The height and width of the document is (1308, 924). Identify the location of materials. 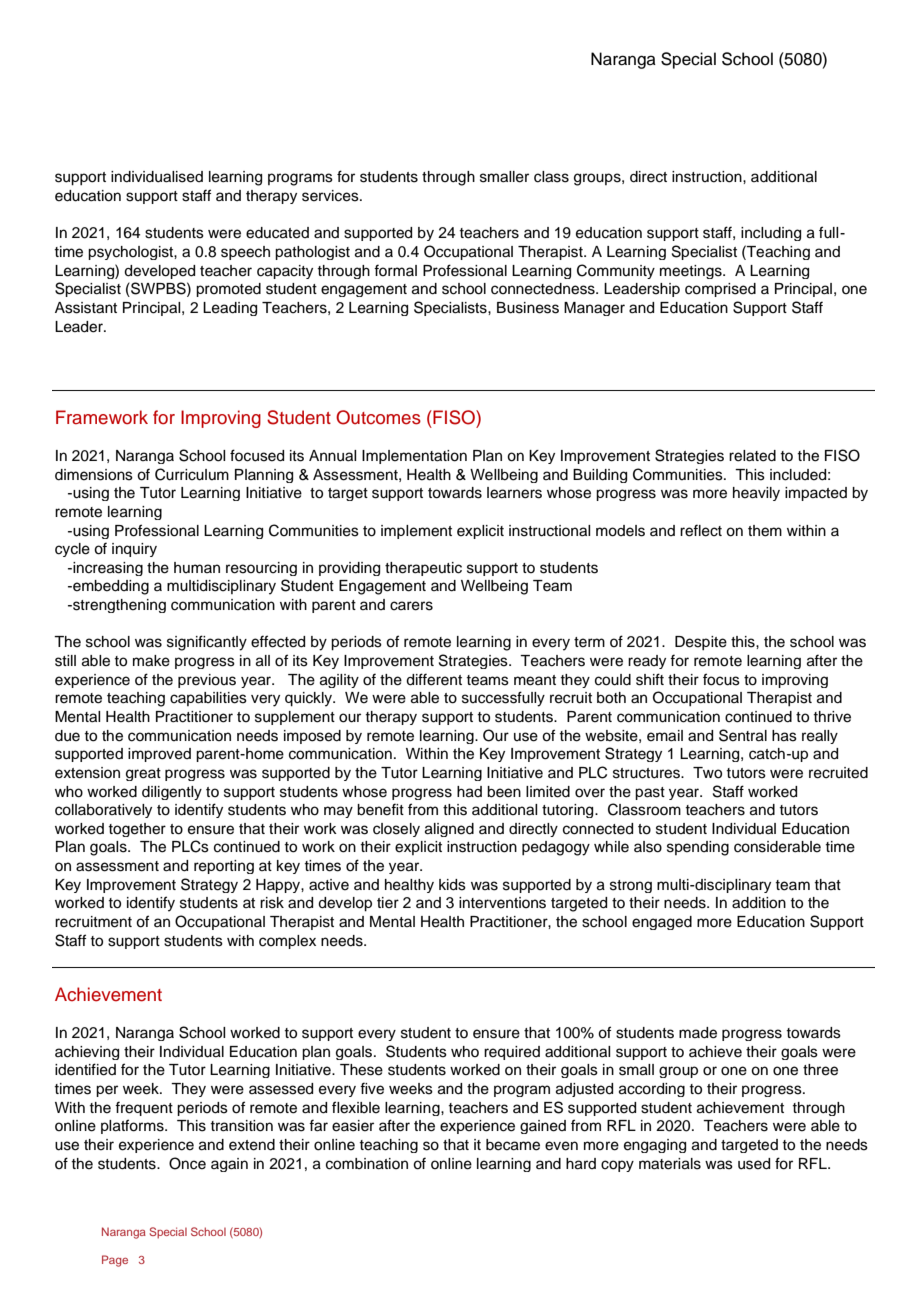
(670, 1164).
